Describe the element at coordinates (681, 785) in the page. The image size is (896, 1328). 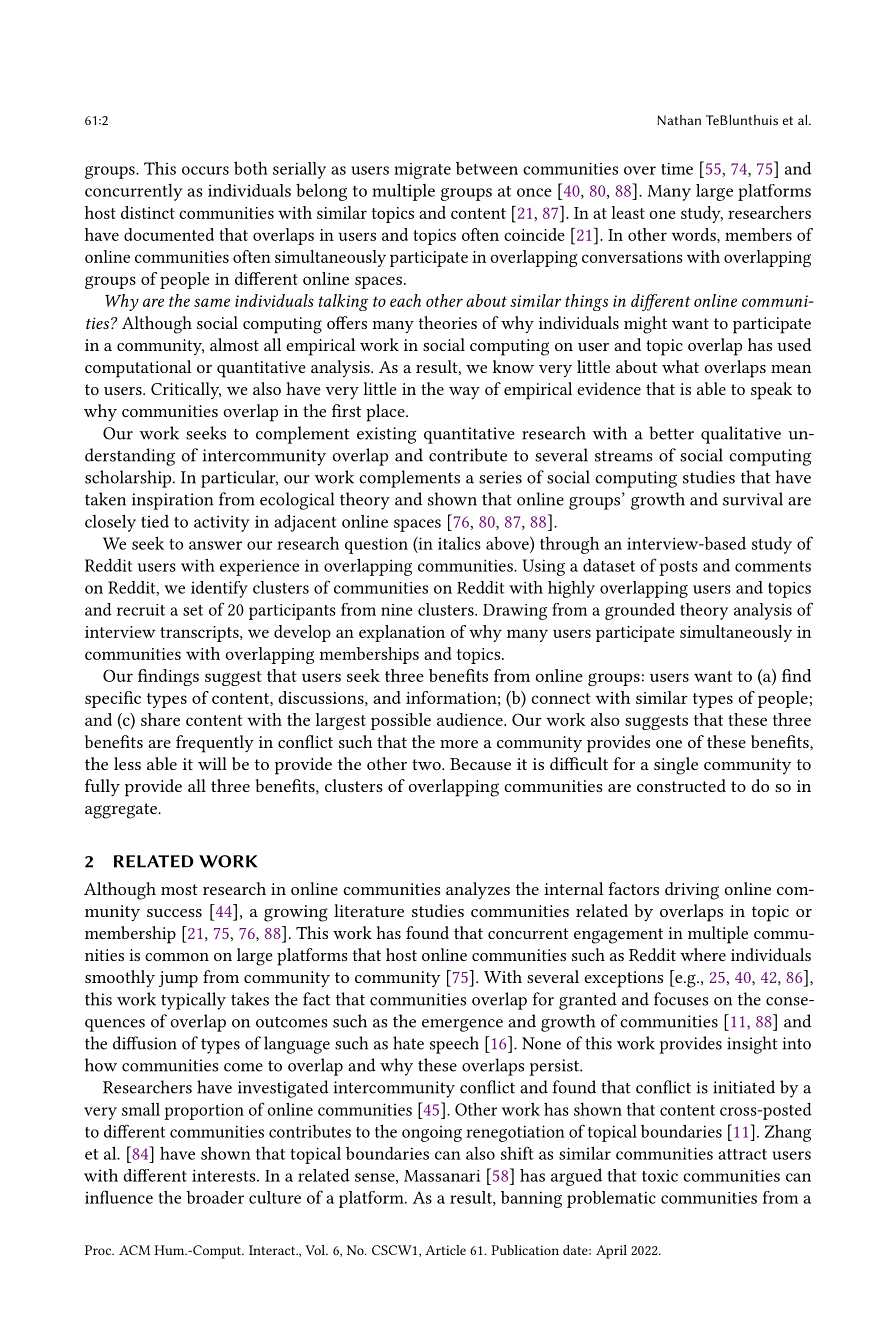
I see `constructed` at that location.
